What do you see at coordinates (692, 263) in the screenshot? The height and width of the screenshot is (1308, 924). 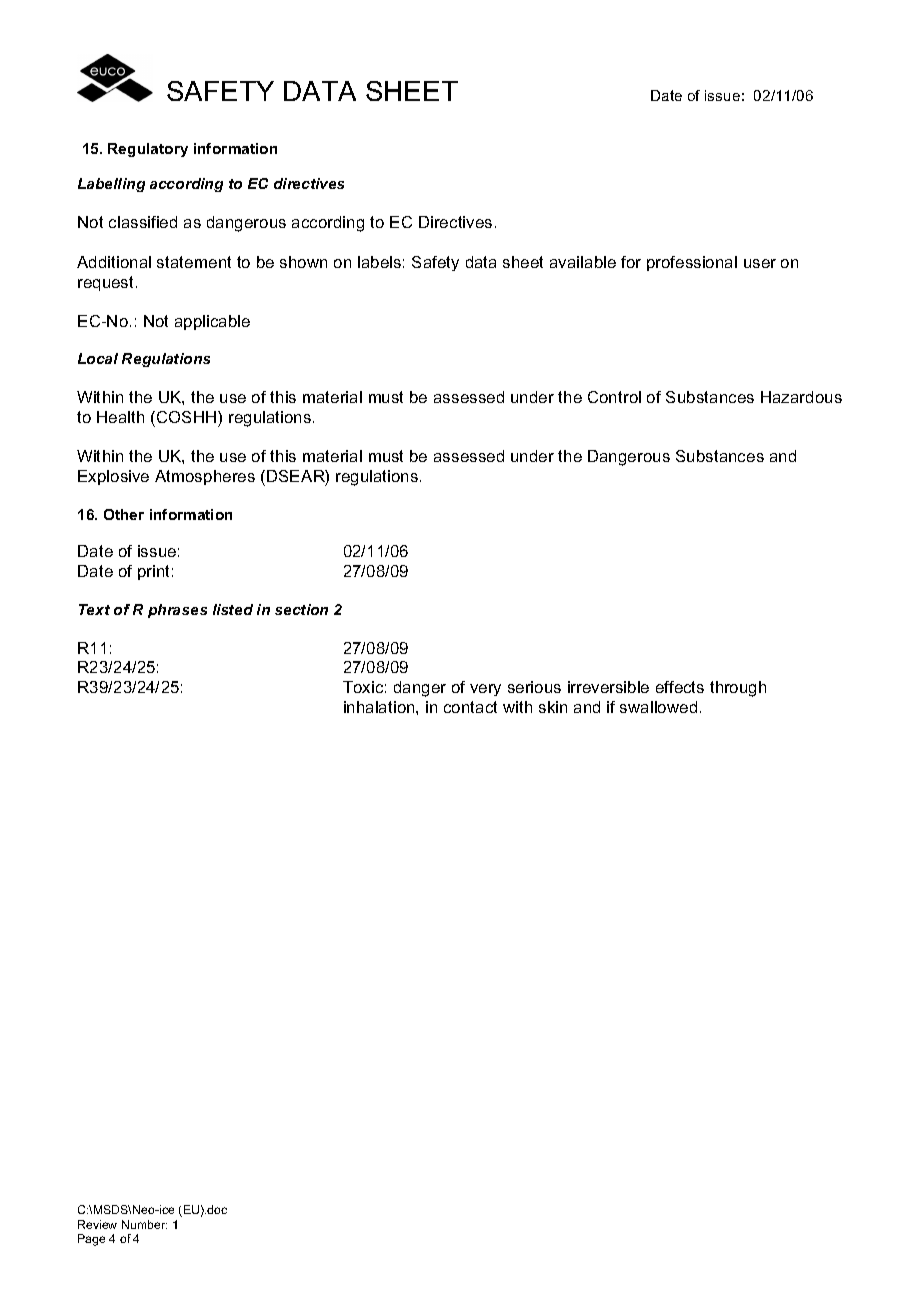 I see `professional` at bounding box center [692, 263].
